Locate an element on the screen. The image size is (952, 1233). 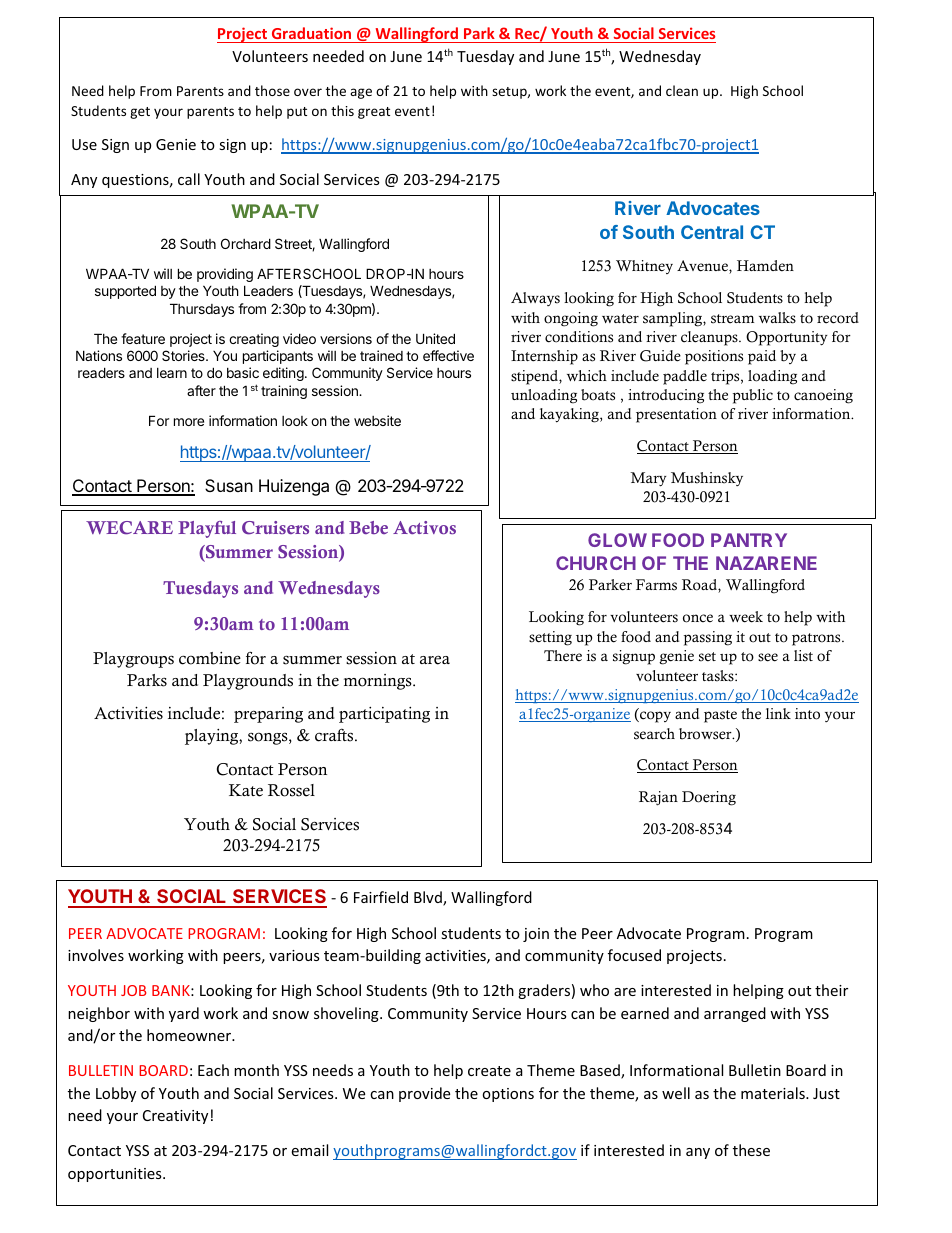
these is located at coordinates (751, 1150).
